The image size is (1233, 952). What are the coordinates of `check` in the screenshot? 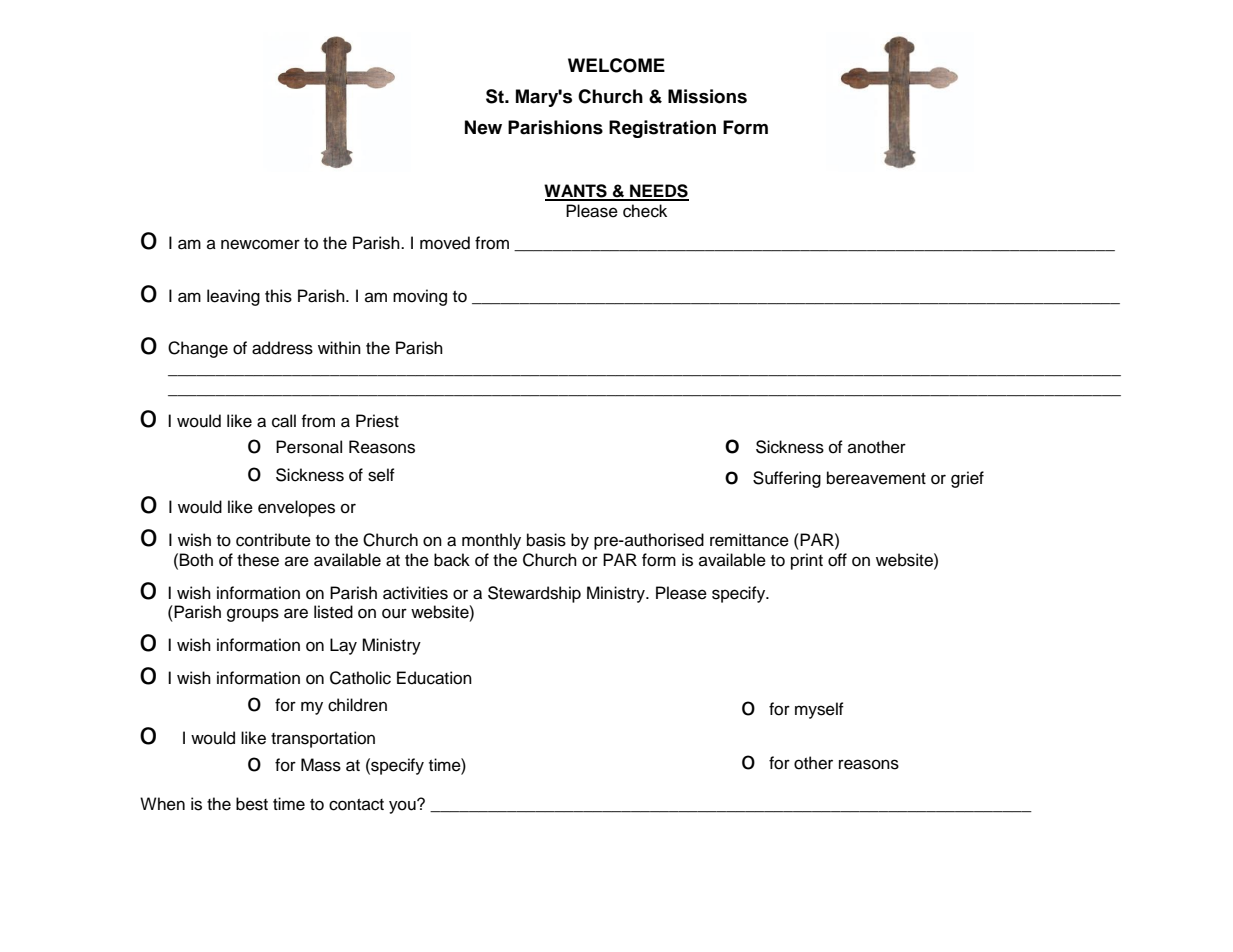 It's located at (645, 211).
